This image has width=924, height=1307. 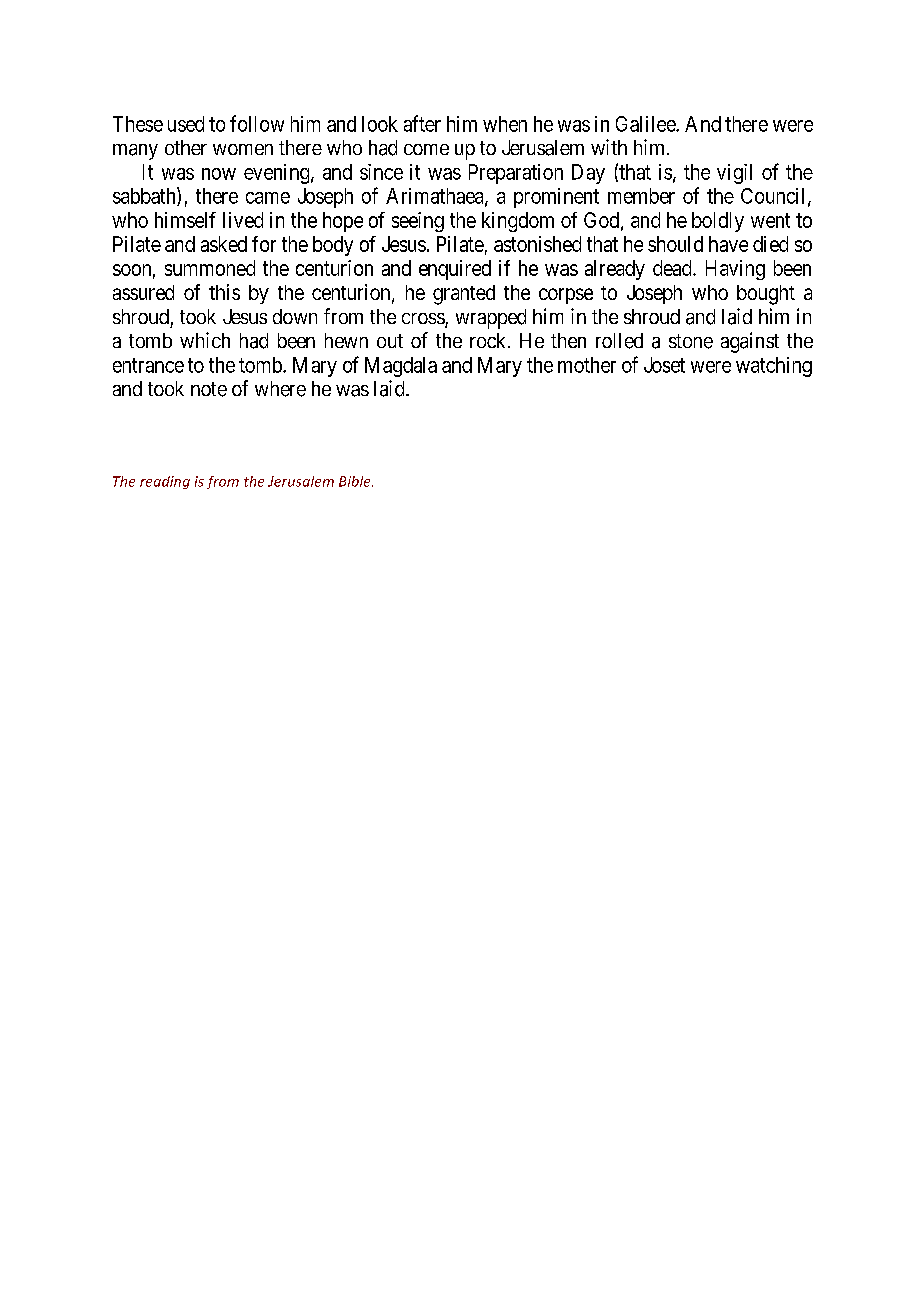 What do you see at coordinates (774, 367) in the image?
I see `watching` at bounding box center [774, 367].
